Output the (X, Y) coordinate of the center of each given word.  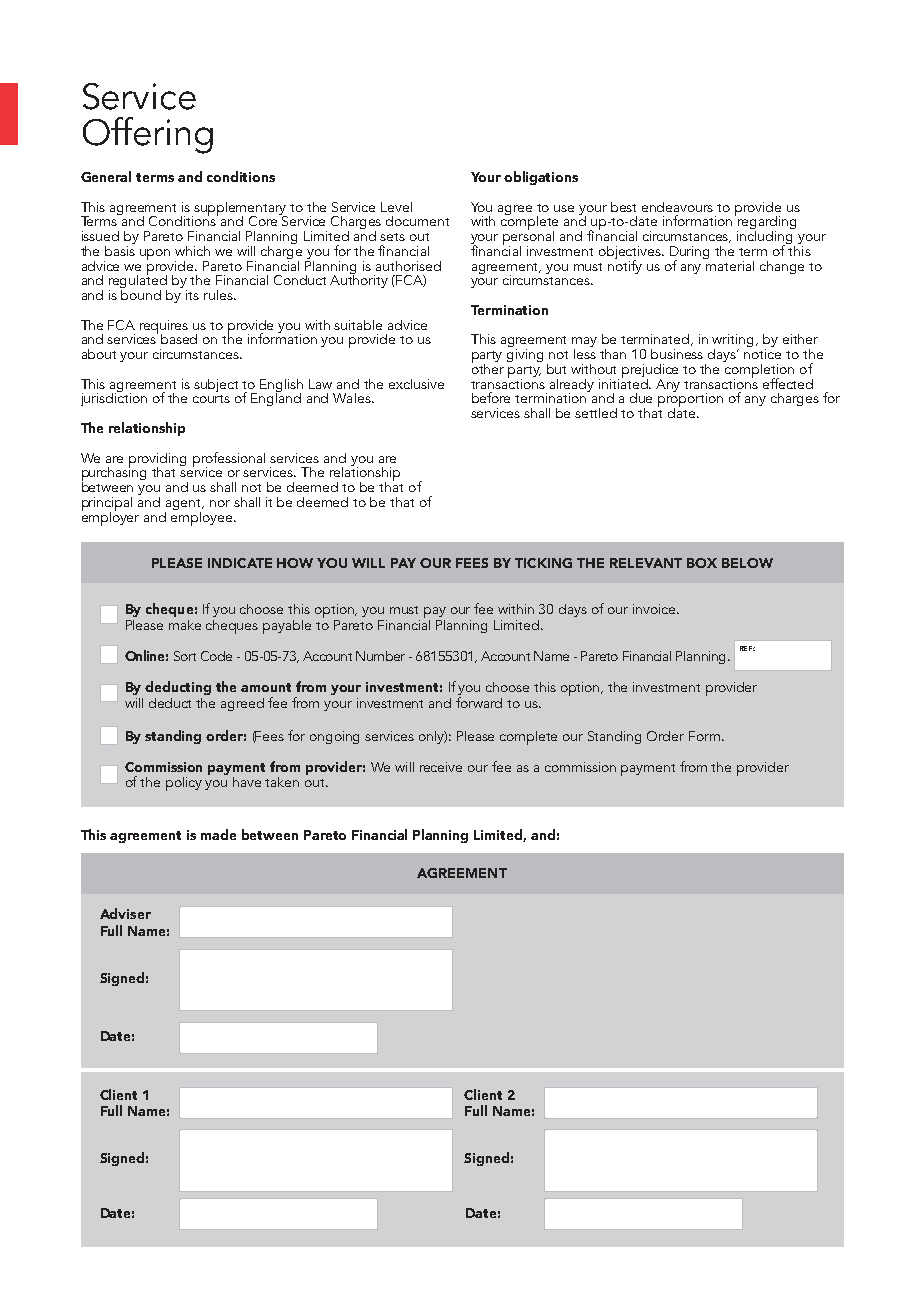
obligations (541, 178)
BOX (702, 563)
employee (203, 517)
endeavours (677, 207)
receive (441, 767)
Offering (148, 135)
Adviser (125, 913)
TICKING (543, 563)
